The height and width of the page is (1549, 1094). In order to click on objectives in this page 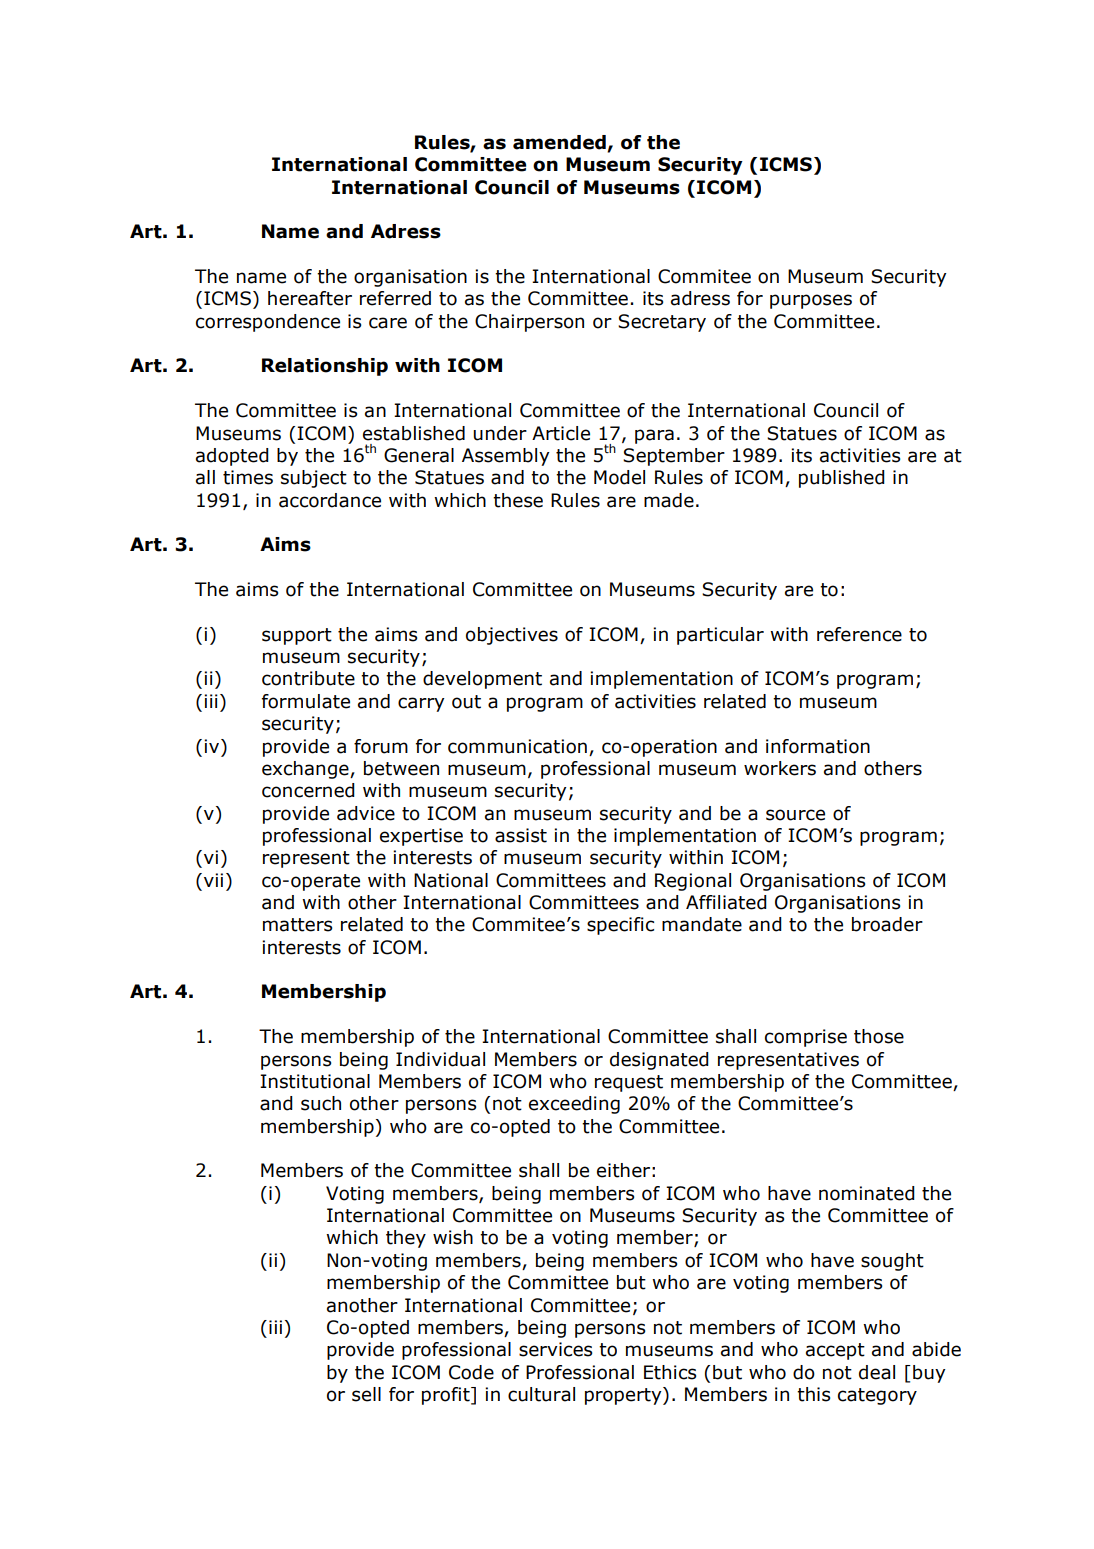, I will do `click(512, 636)`.
